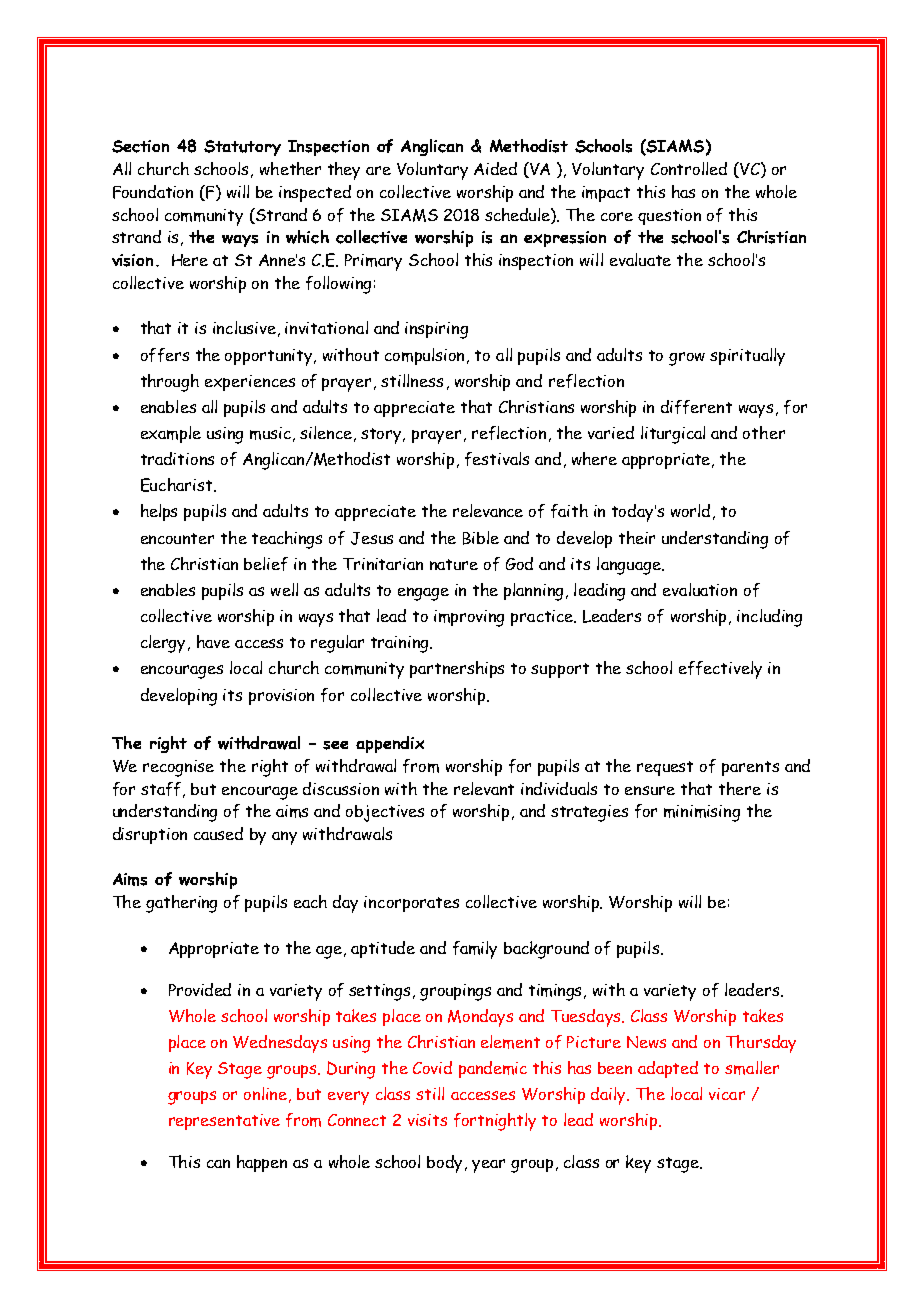 This image has height=1308, width=924. What do you see at coordinates (495, 168) in the image?
I see `Aided` at bounding box center [495, 168].
